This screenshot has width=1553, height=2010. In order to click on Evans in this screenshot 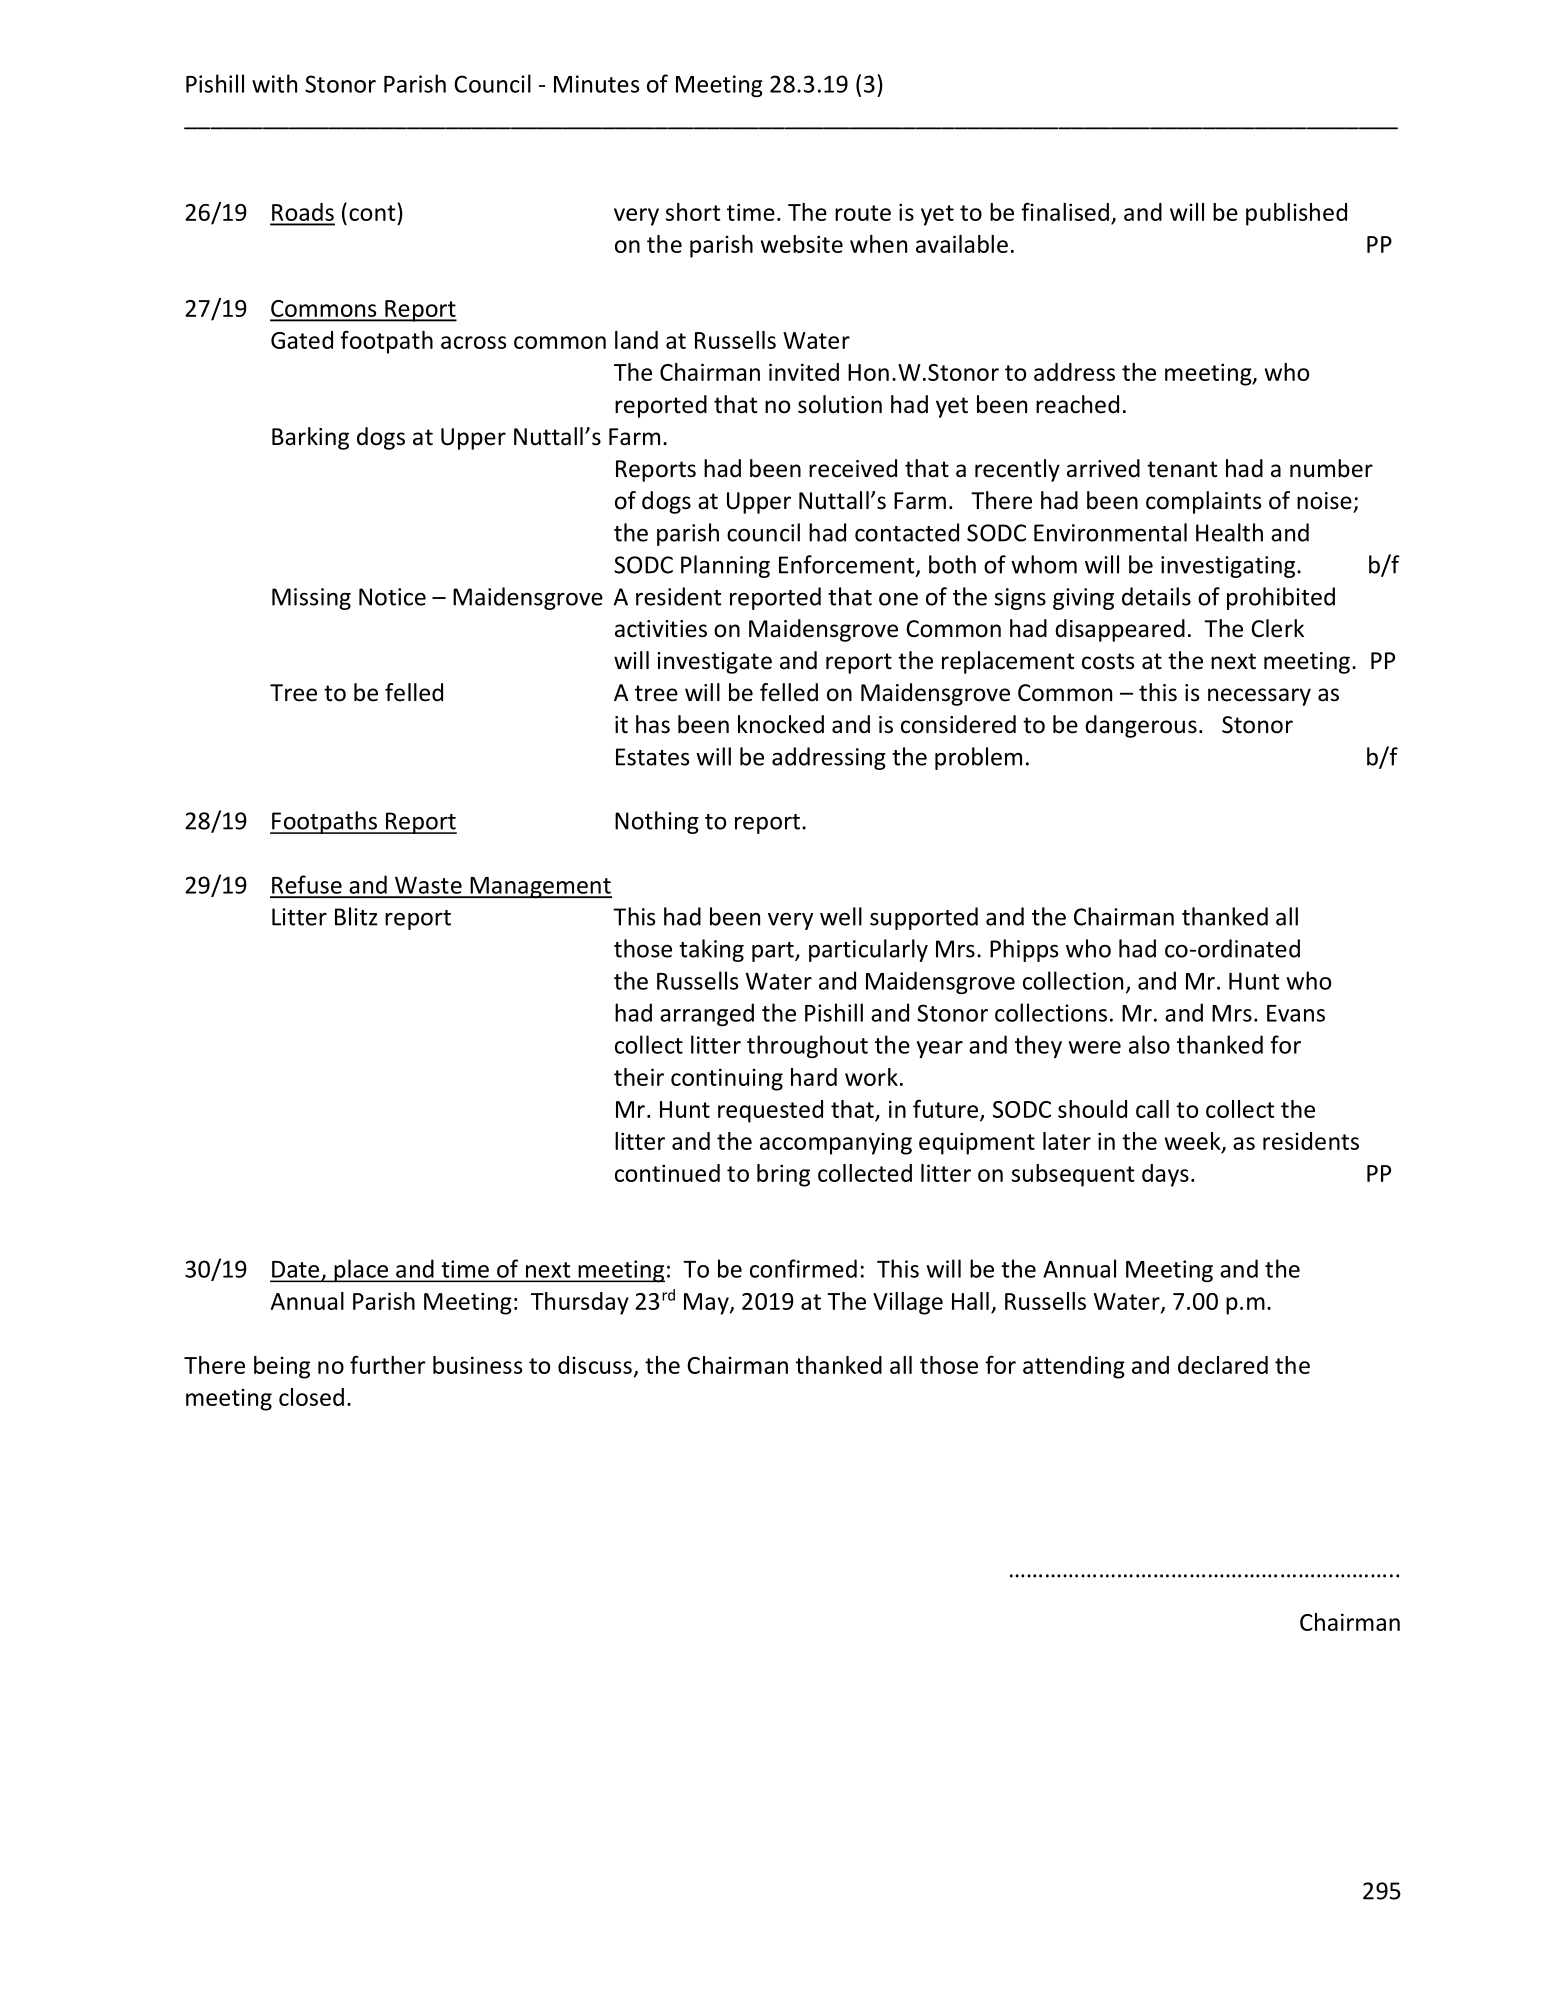, I will do `click(1296, 1013)`.
